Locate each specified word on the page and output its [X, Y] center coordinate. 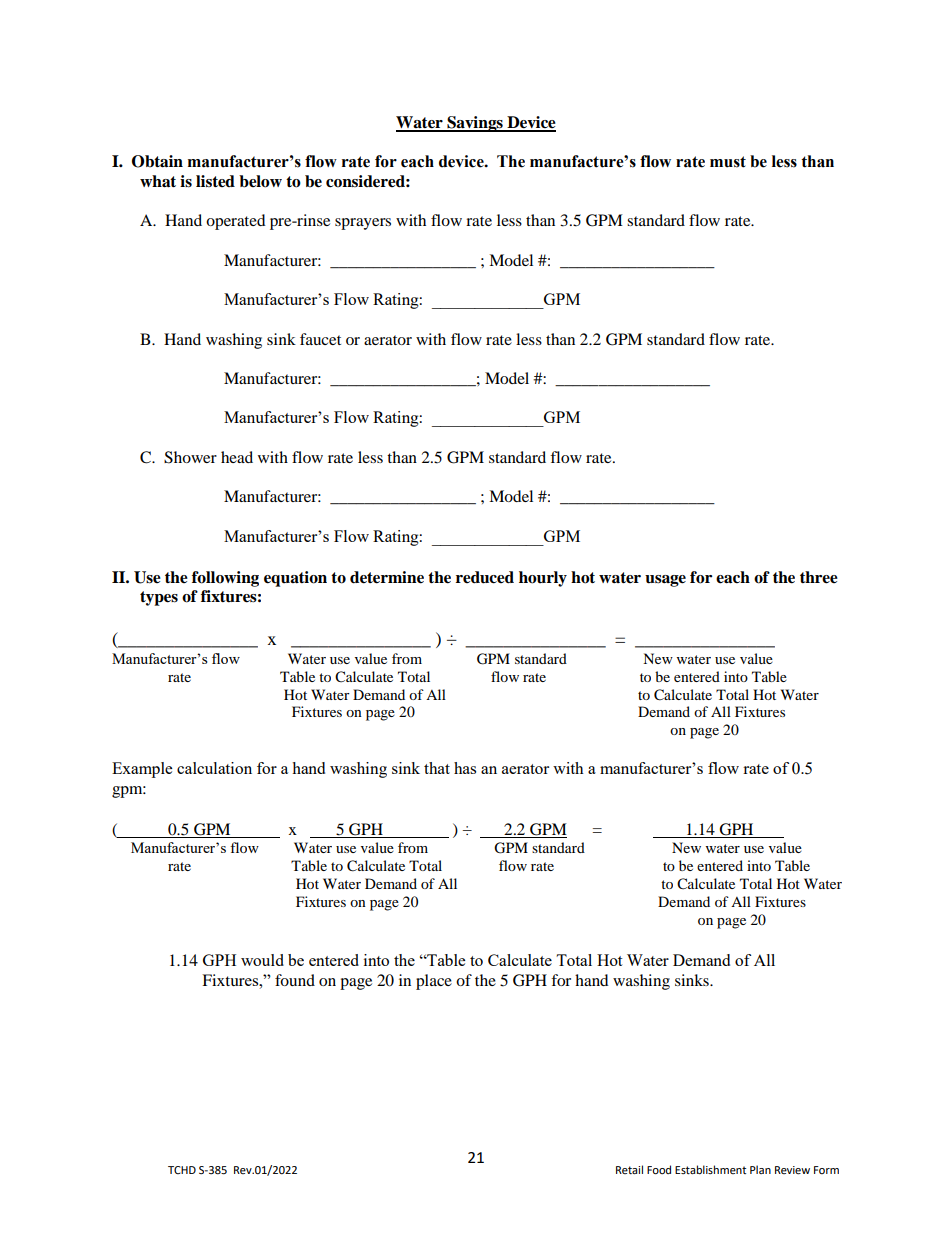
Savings [475, 124]
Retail [629, 1169]
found [295, 980]
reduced [485, 577]
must [728, 162]
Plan [760, 1169]
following [225, 579]
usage [665, 581]
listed [215, 181]
